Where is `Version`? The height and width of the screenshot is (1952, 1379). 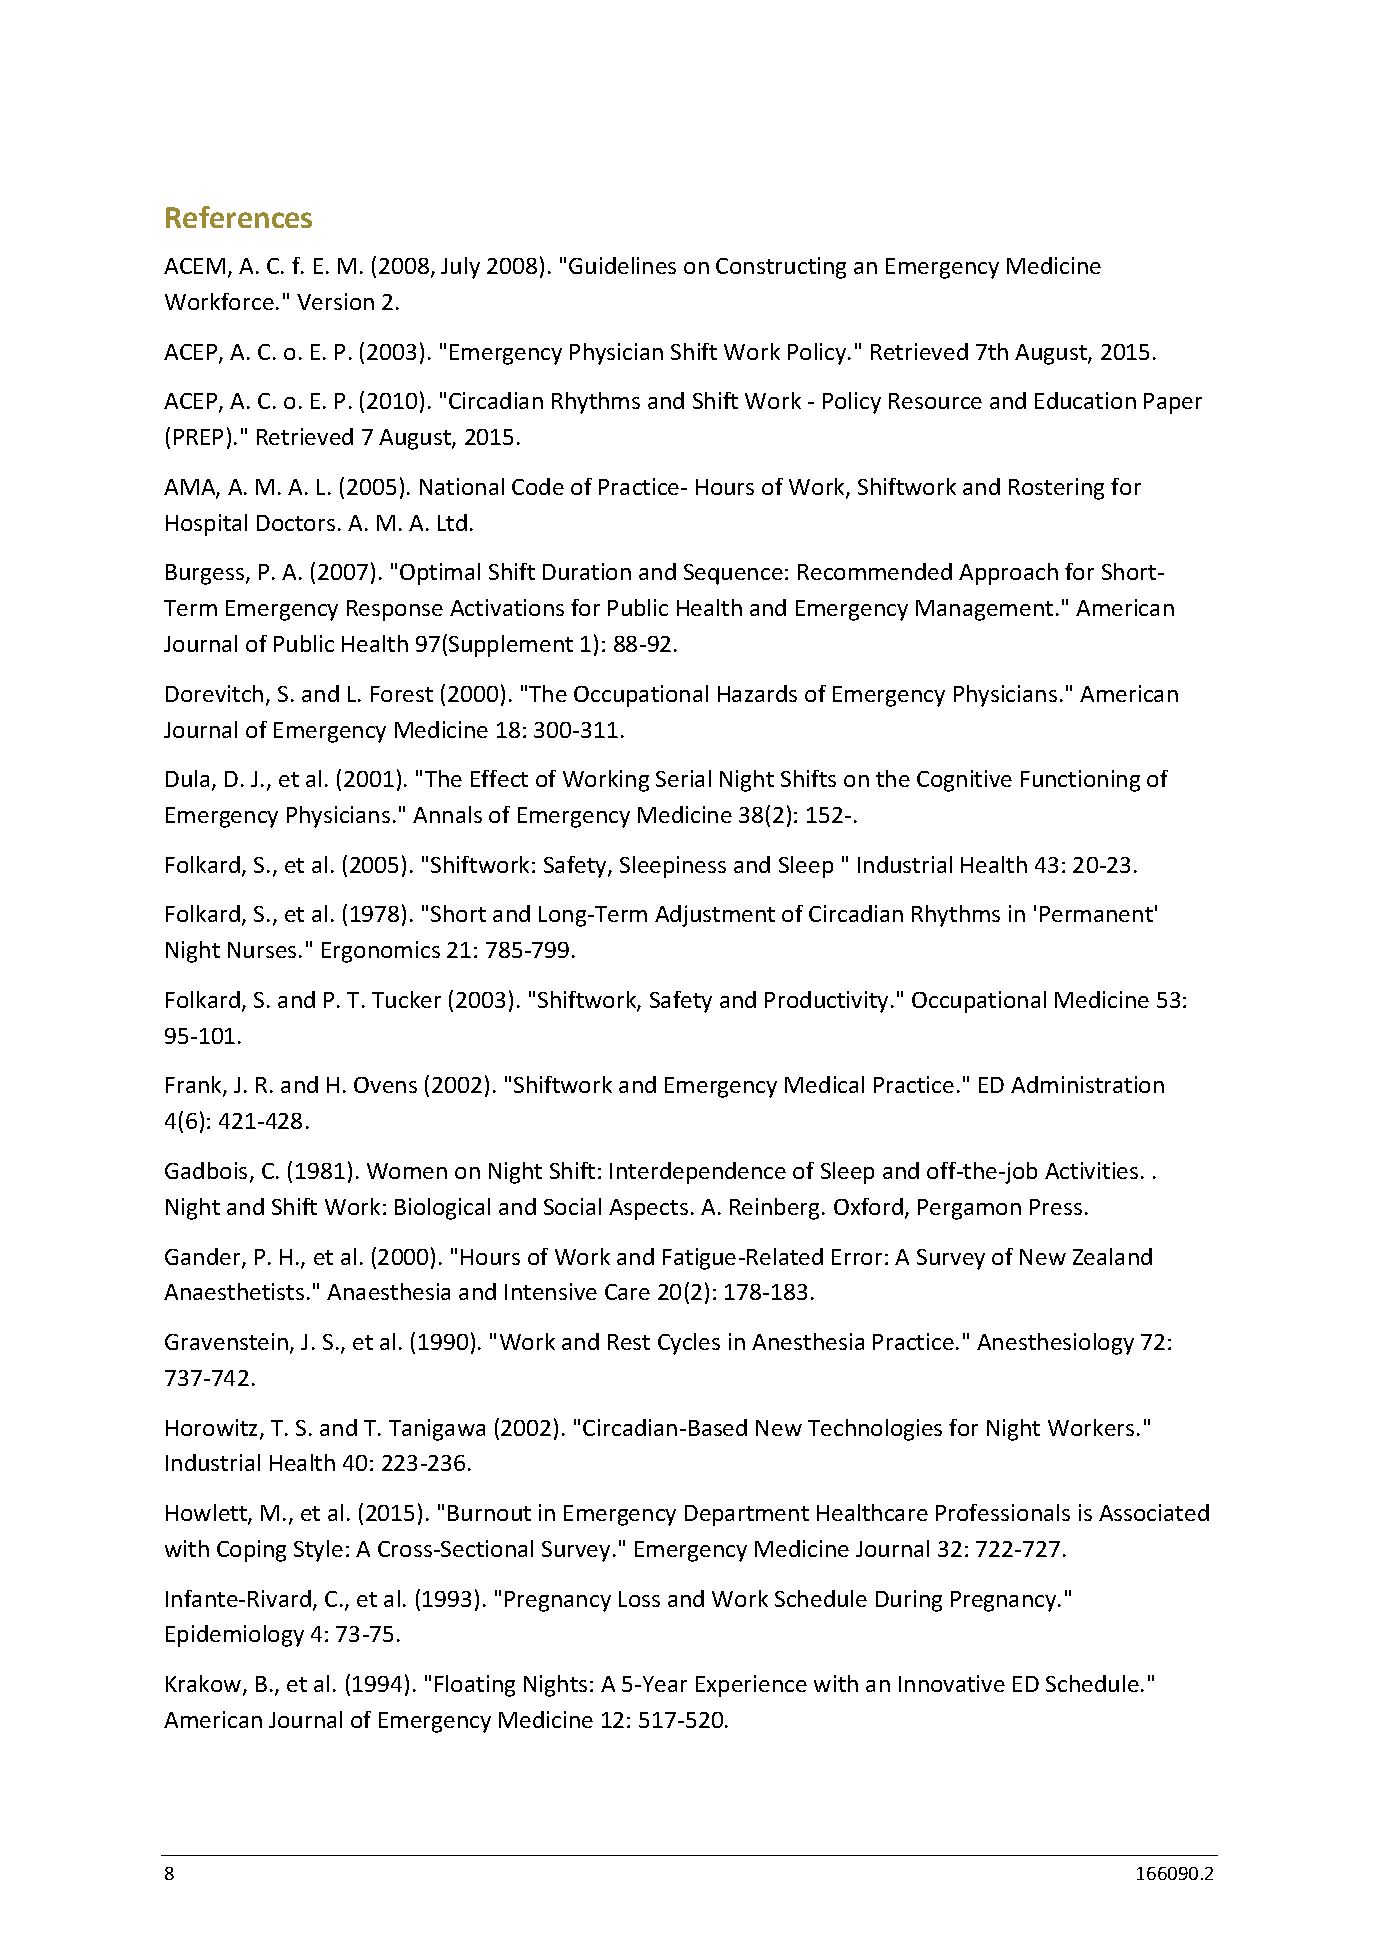
Version is located at coordinates (335, 301).
